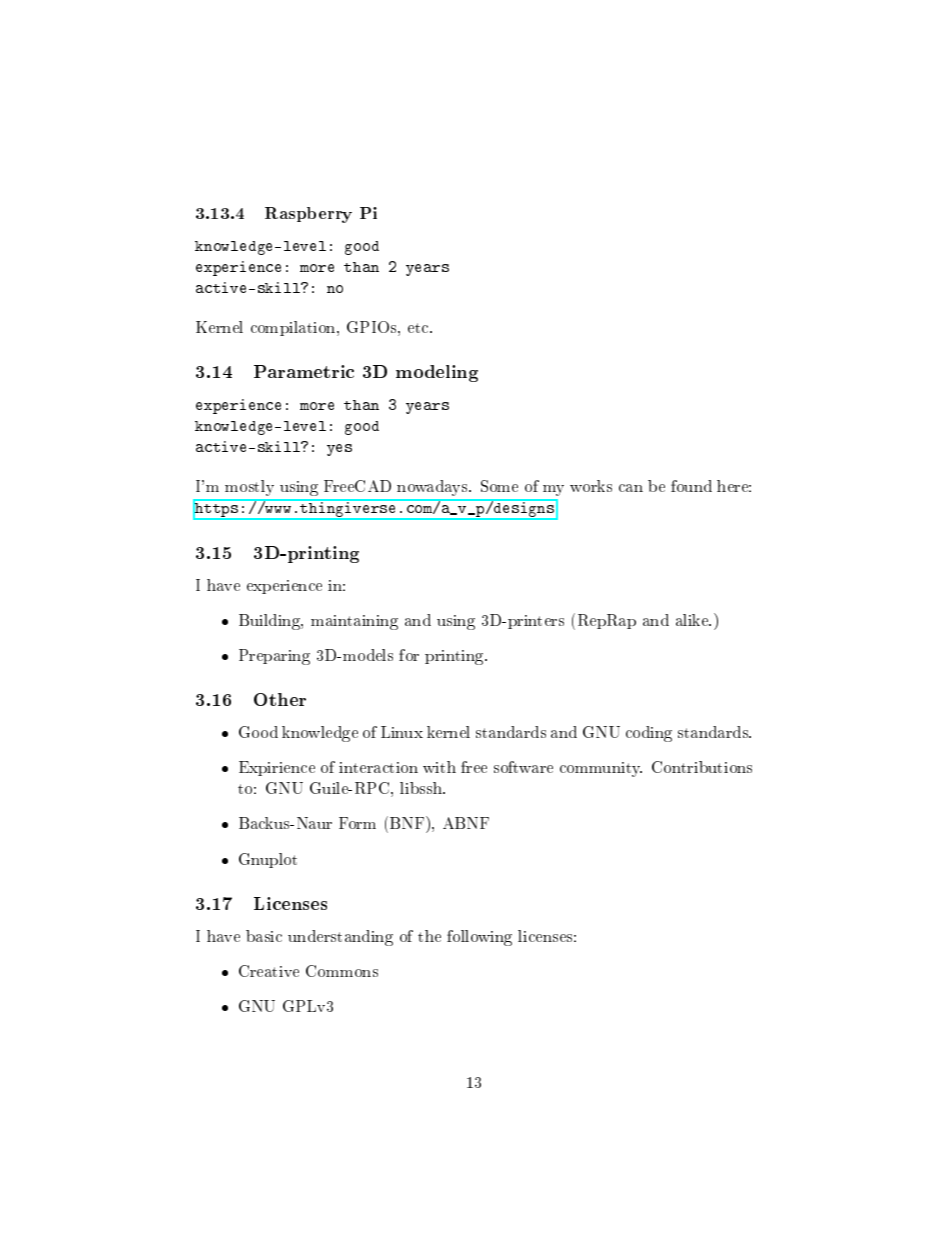 The image size is (952, 1233). I want to click on Some, so click(499, 486).
